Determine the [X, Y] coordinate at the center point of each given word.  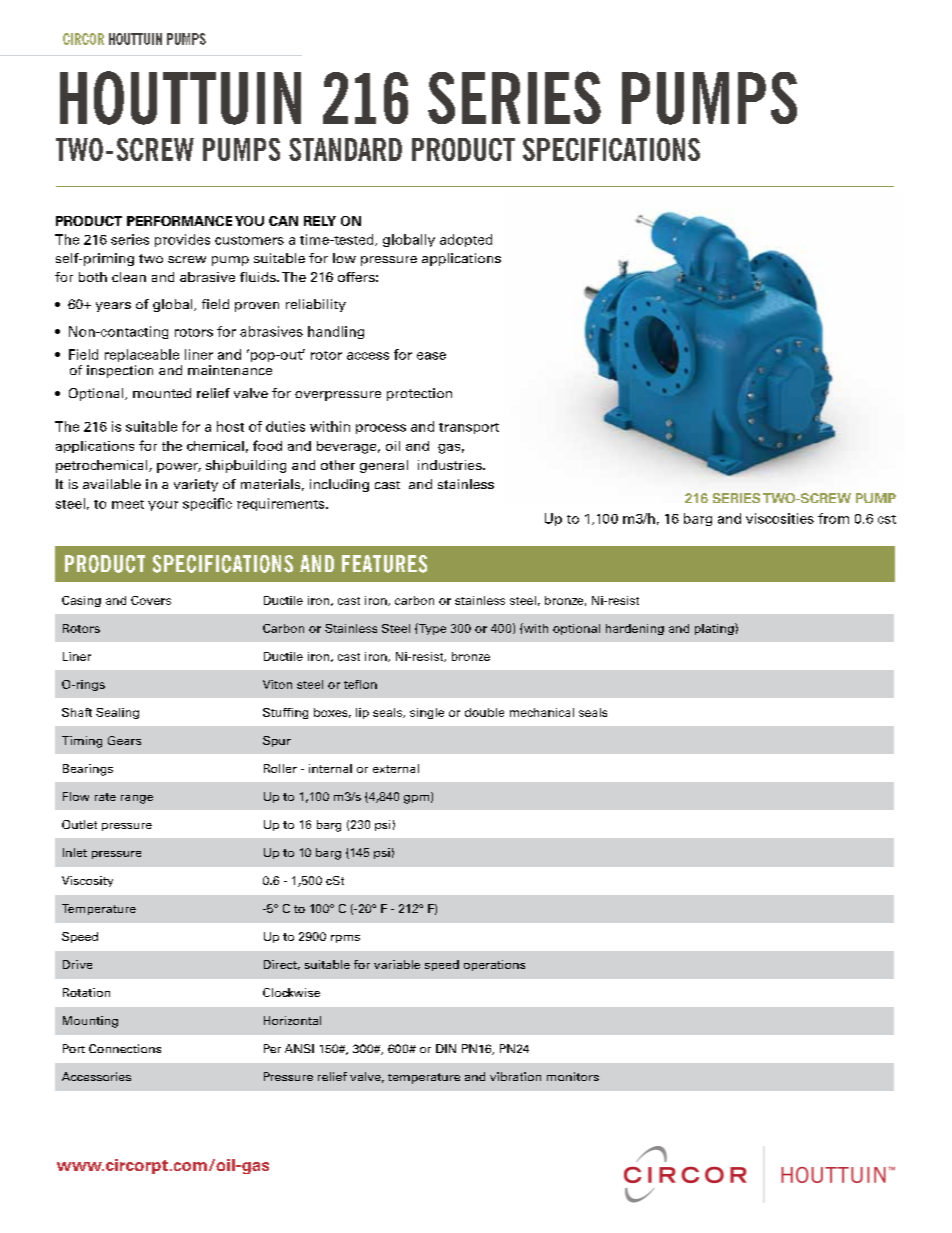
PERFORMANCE [179, 221]
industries [451, 465]
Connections [125, 1048]
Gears [124, 740]
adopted [466, 240]
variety [196, 485]
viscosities [780, 518]
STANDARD [345, 149]
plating [715, 629]
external [396, 768]
